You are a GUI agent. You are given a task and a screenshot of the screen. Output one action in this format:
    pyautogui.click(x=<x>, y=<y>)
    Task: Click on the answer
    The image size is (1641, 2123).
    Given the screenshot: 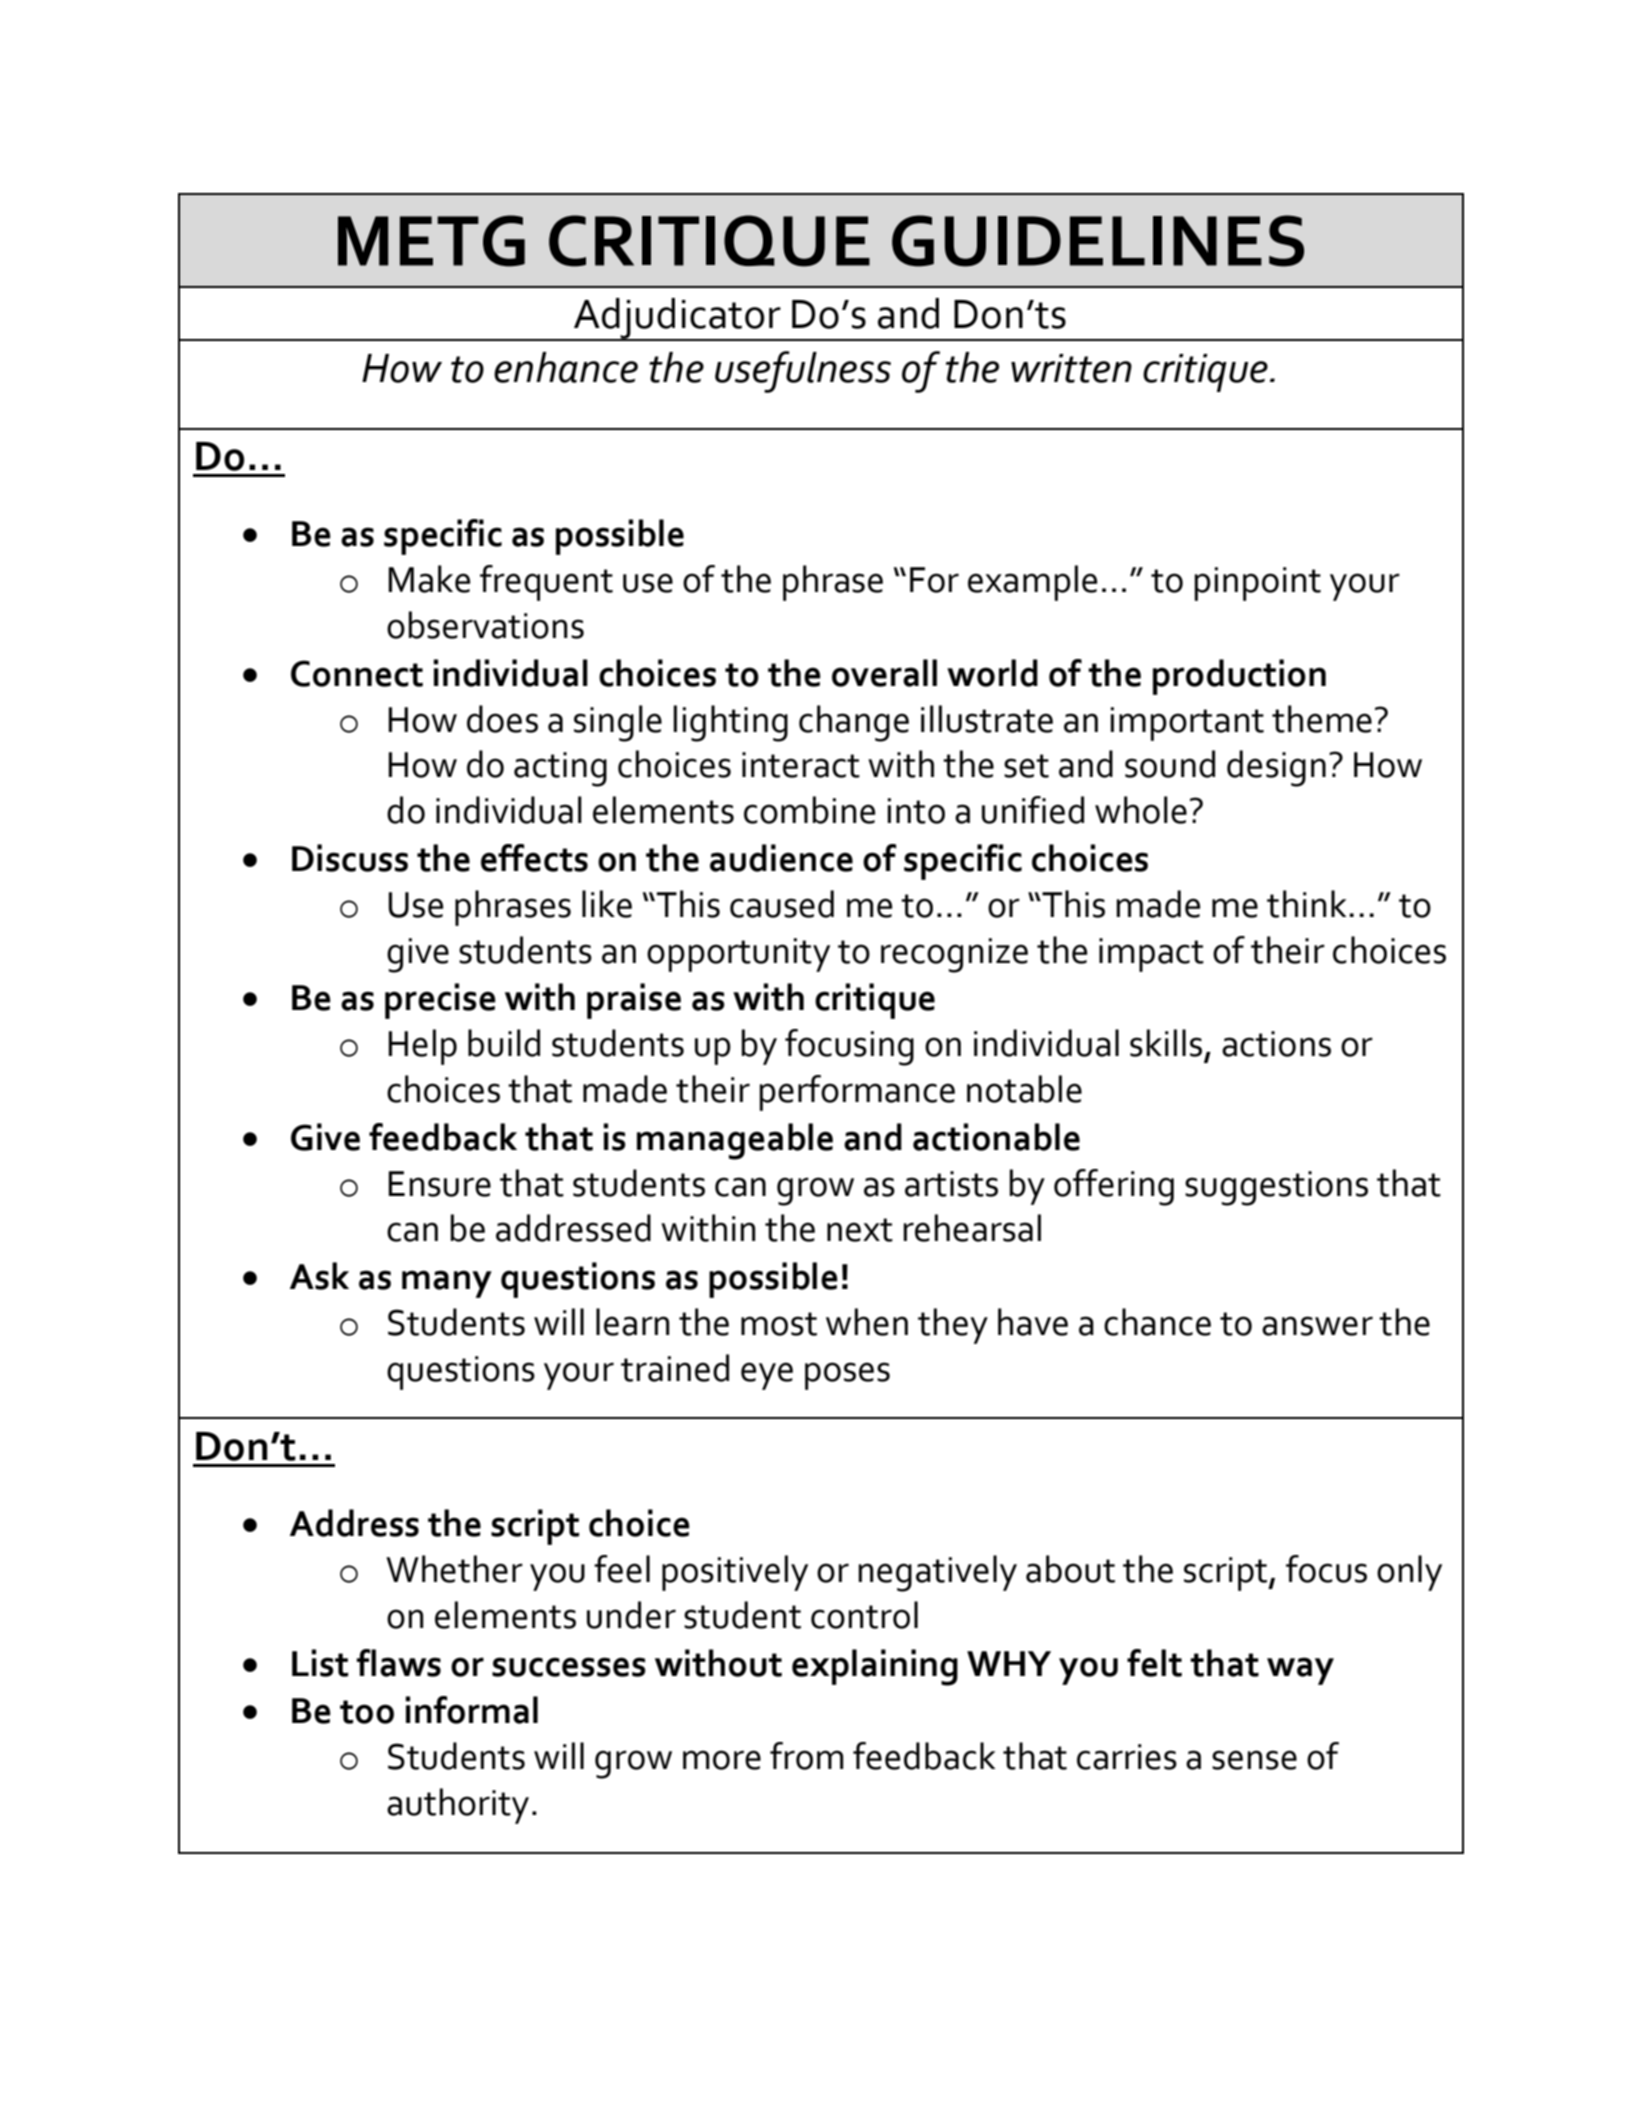 What is the action you would take?
    pyautogui.click(x=1317, y=1326)
